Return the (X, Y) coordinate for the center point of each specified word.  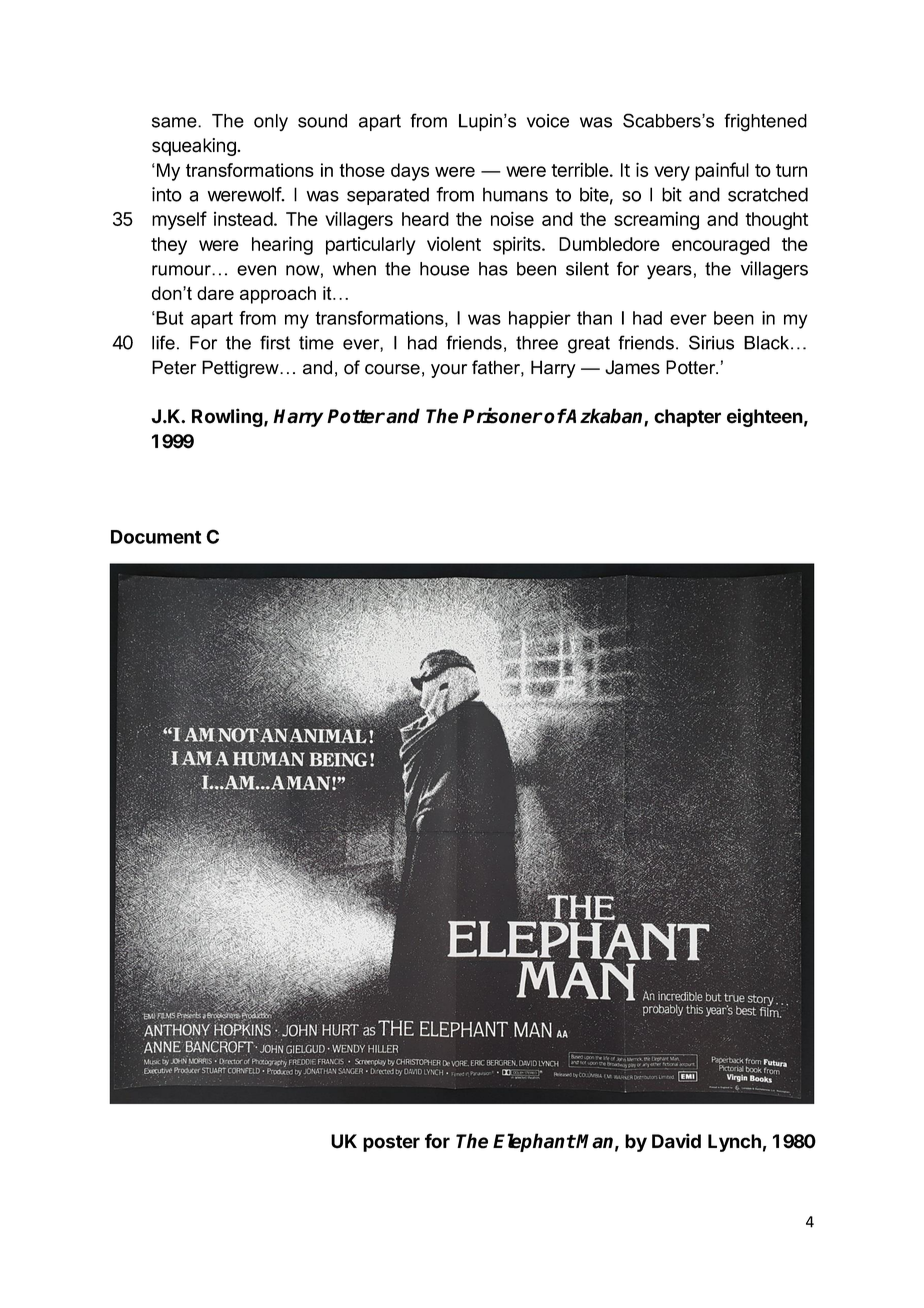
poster (391, 1143)
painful (722, 171)
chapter (687, 418)
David (676, 1141)
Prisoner (503, 415)
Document (156, 537)
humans (515, 194)
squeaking (195, 147)
